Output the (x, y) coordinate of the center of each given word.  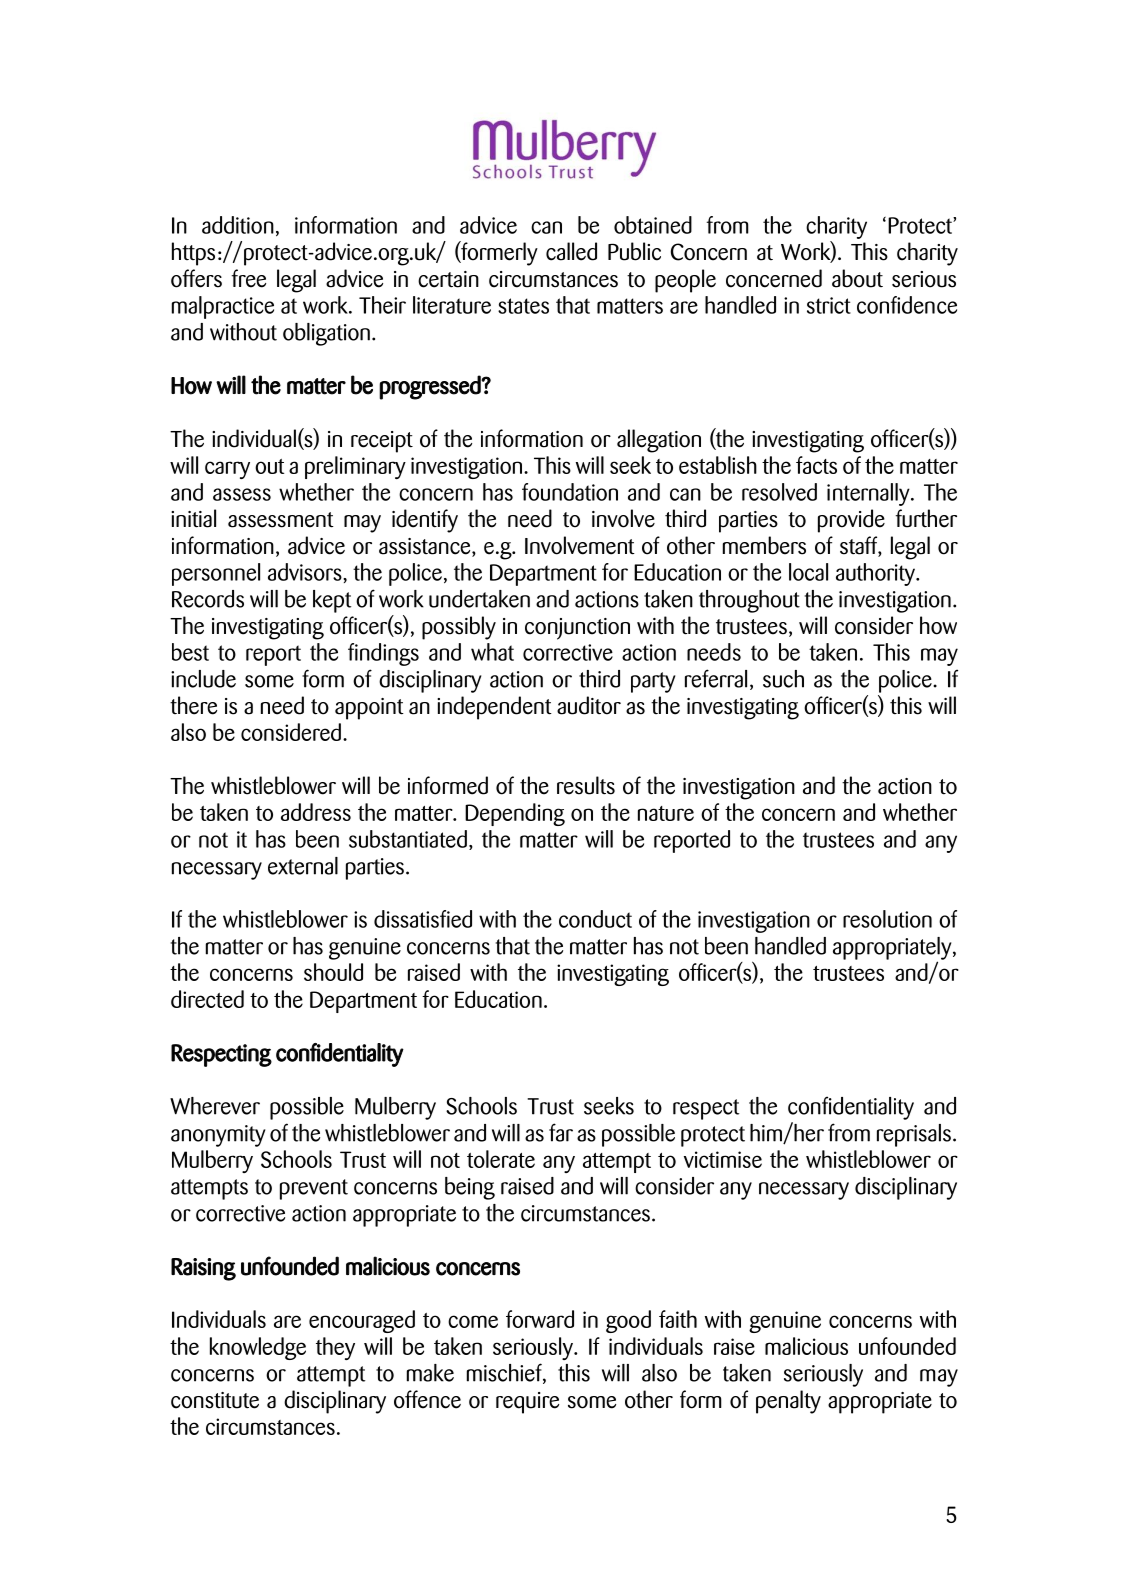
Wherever (215, 1106)
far (561, 1132)
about (857, 278)
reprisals (914, 1135)
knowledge (258, 1348)
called (571, 251)
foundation (570, 492)
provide (851, 521)
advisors (306, 572)
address (316, 812)
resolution (887, 919)
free (248, 278)
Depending (515, 814)
